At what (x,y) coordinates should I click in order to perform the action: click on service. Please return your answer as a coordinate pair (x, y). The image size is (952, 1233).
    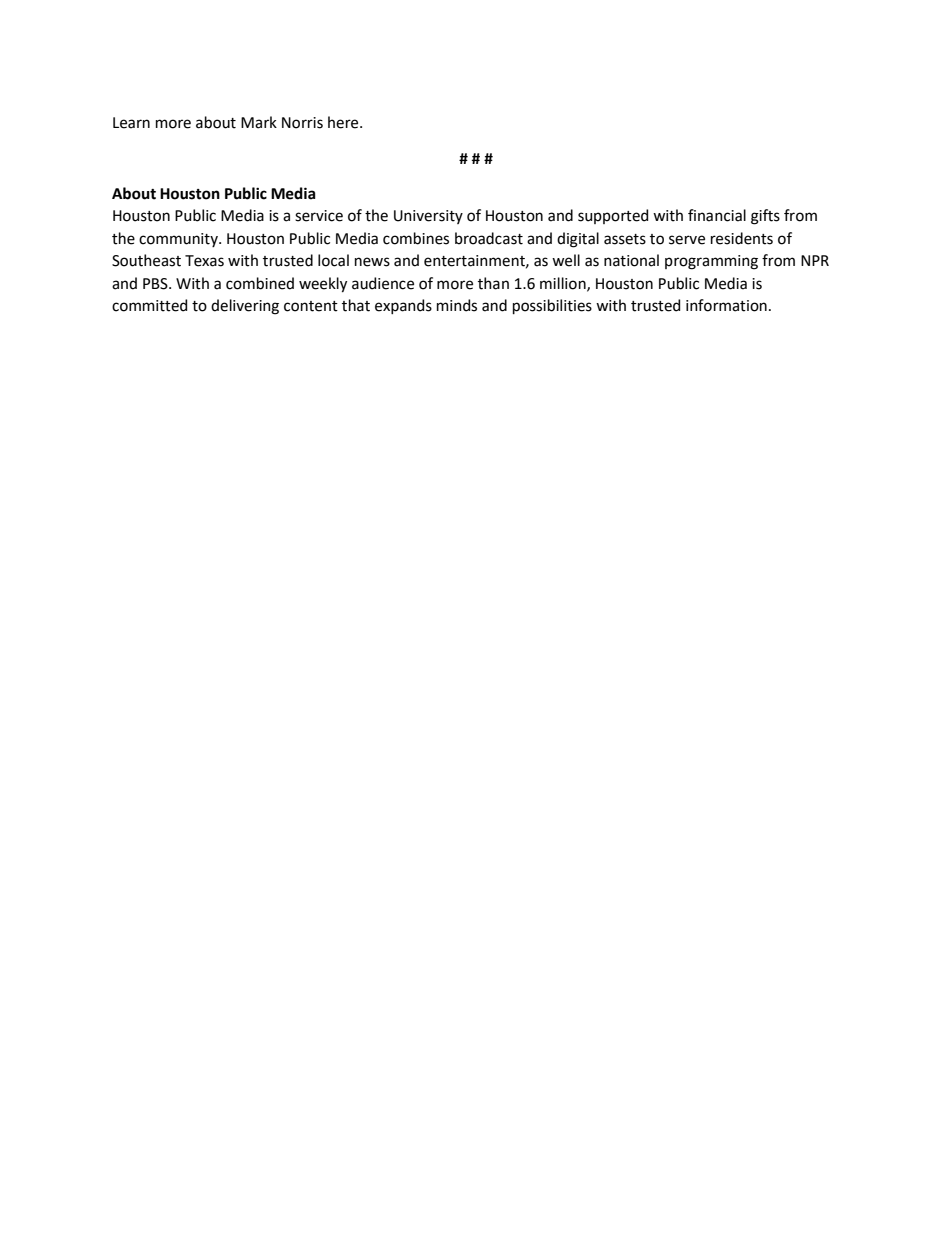
    Looking at the image, I should click on (319, 216).
